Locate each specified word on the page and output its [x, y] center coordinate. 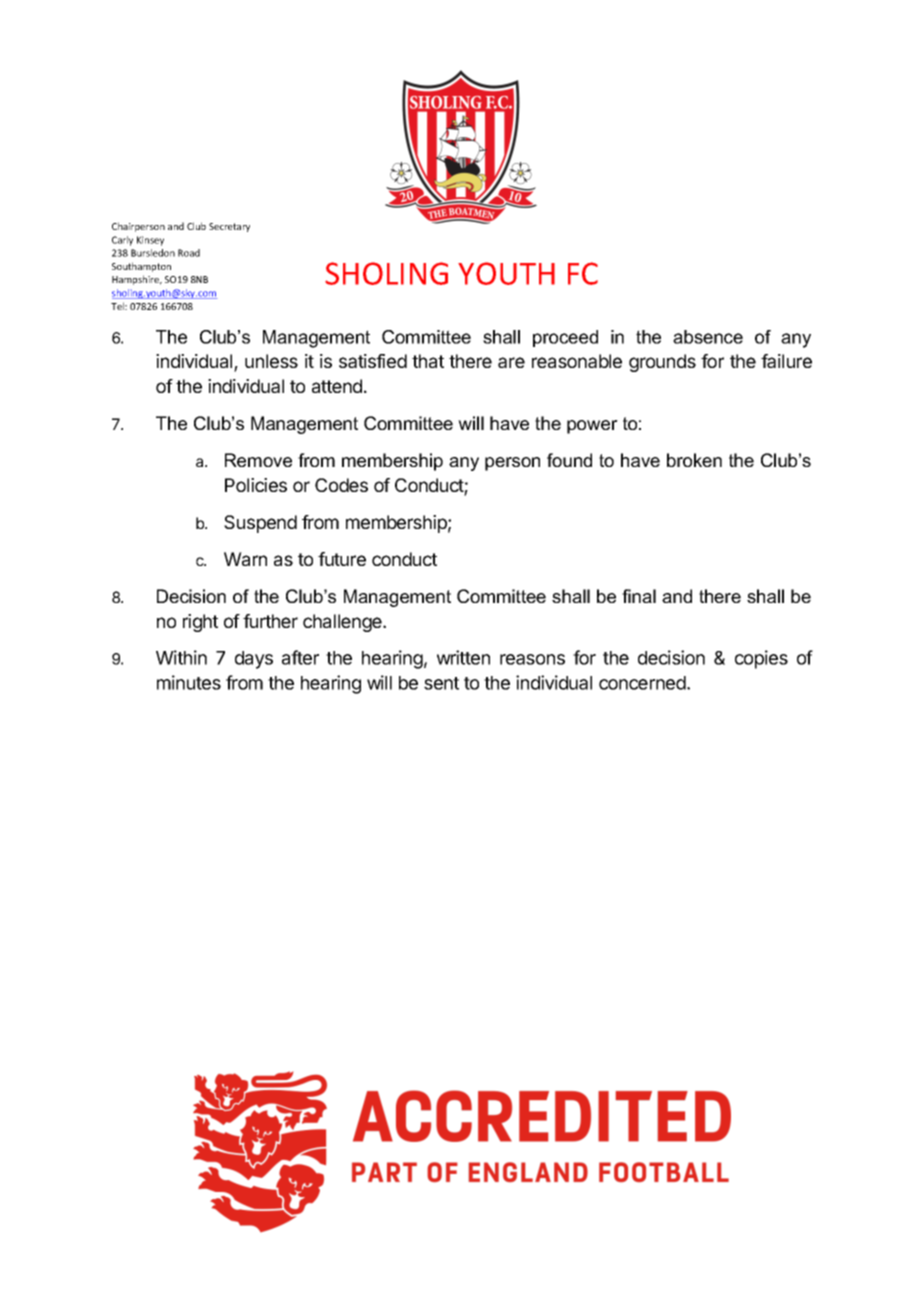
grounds [662, 363]
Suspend [260, 524]
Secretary [229, 227]
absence [708, 337]
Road [189, 253]
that [428, 361]
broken [694, 460]
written [463, 657]
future [342, 559]
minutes [189, 682]
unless [271, 361]
